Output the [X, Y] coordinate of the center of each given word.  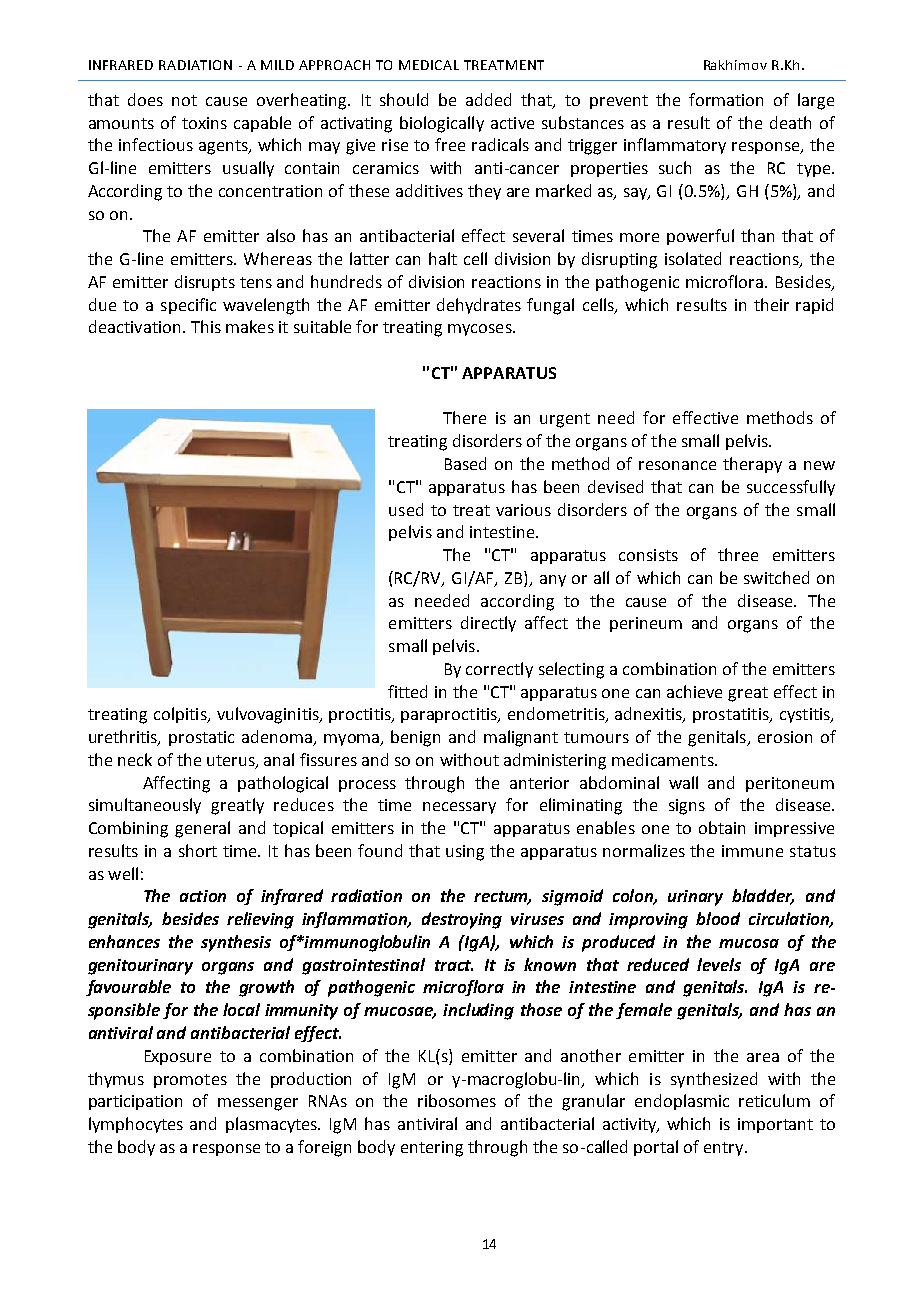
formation [726, 99]
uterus [232, 762]
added [488, 99]
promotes [190, 1081]
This [206, 326]
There [464, 417]
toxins [204, 123]
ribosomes [457, 1100]
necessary [459, 808]
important [775, 1125]
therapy [752, 465]
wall [683, 782]
